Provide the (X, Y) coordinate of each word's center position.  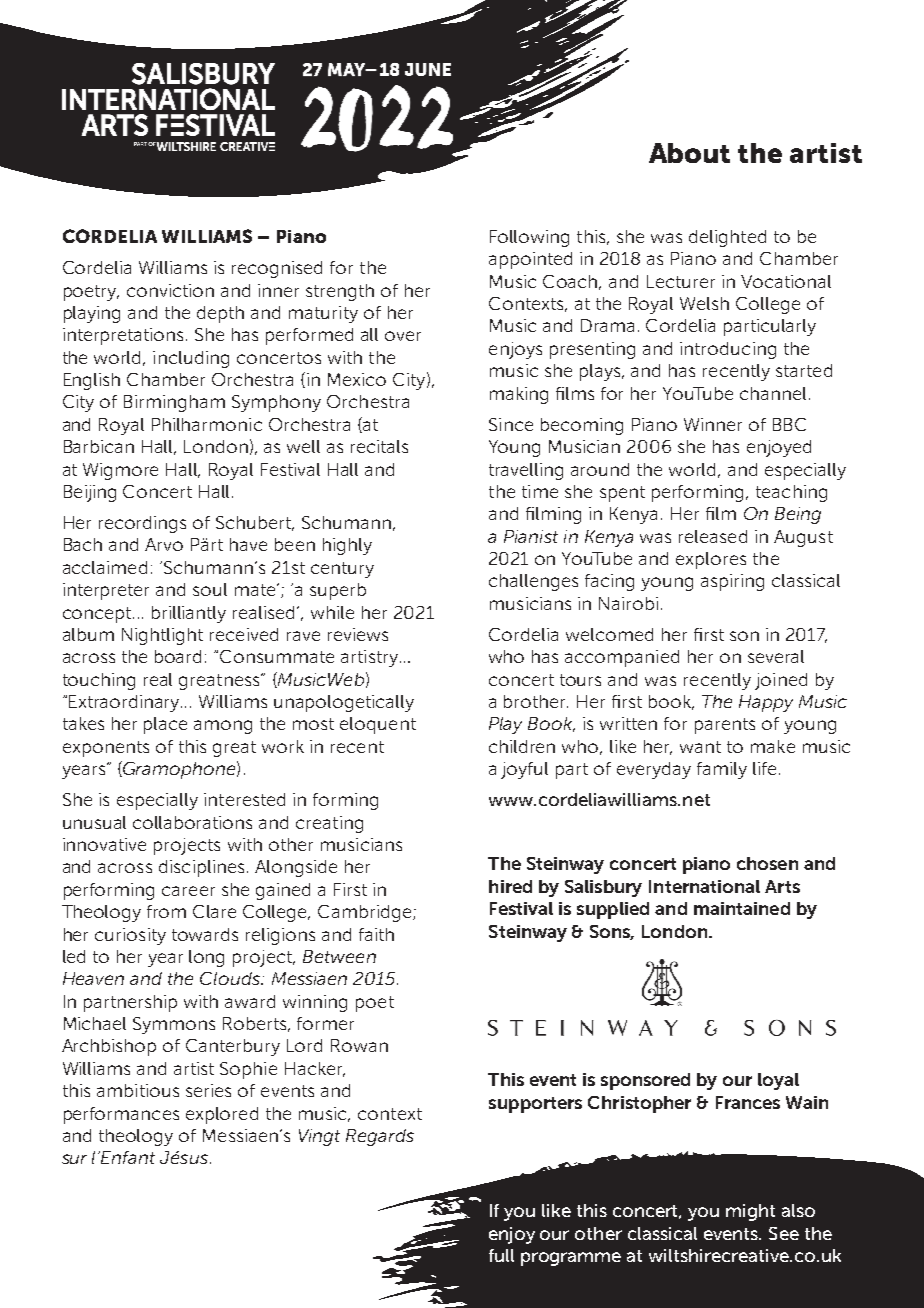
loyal (778, 1081)
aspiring (732, 582)
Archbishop (109, 1047)
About (689, 153)
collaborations (192, 822)
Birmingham (174, 403)
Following (529, 238)
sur (74, 1159)
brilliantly (189, 614)
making (519, 395)
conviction (170, 290)
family (722, 770)
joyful (524, 770)
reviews (358, 634)
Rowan (359, 1045)
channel (773, 393)
